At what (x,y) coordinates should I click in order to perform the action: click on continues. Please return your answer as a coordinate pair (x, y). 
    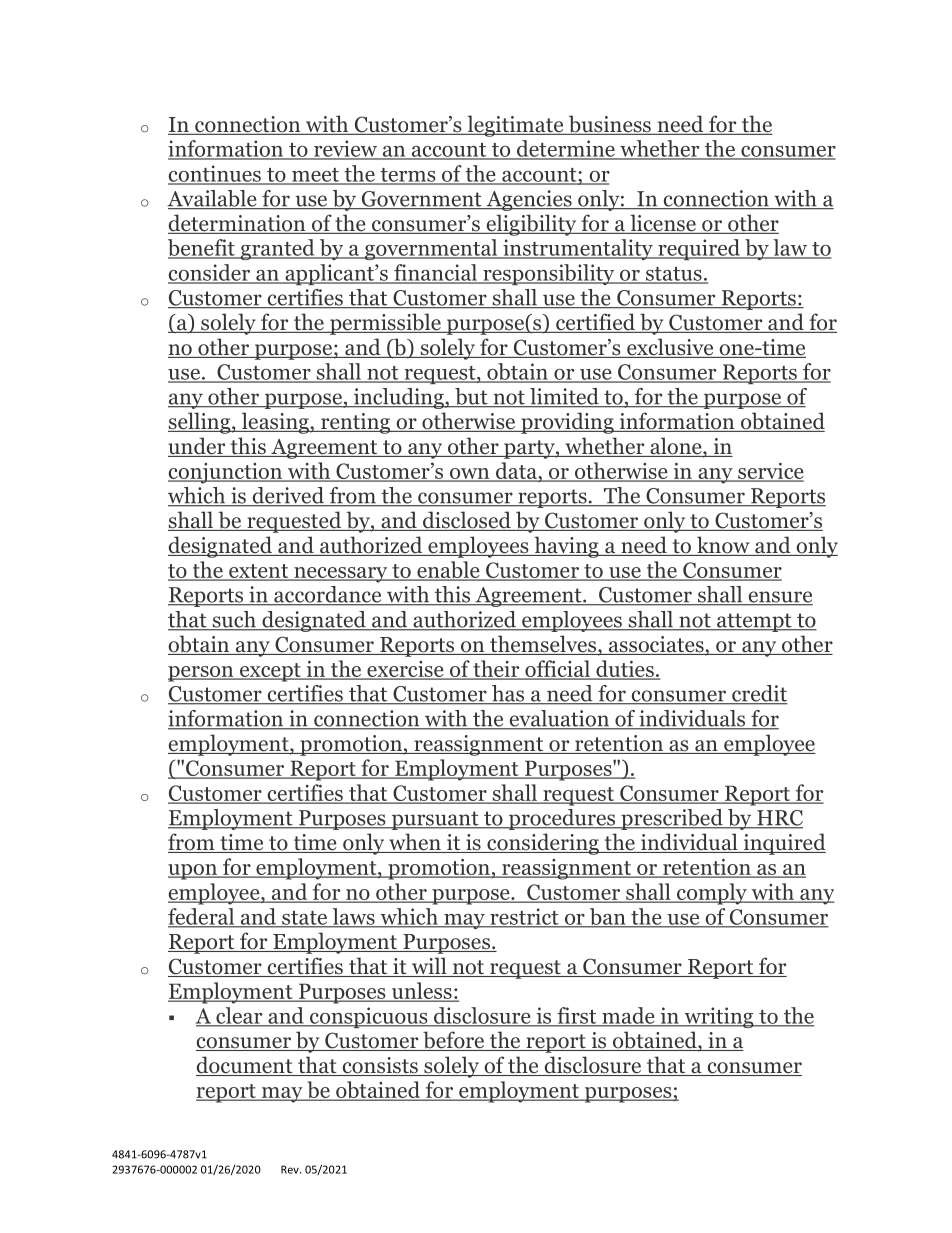
    Looking at the image, I should click on (215, 174).
